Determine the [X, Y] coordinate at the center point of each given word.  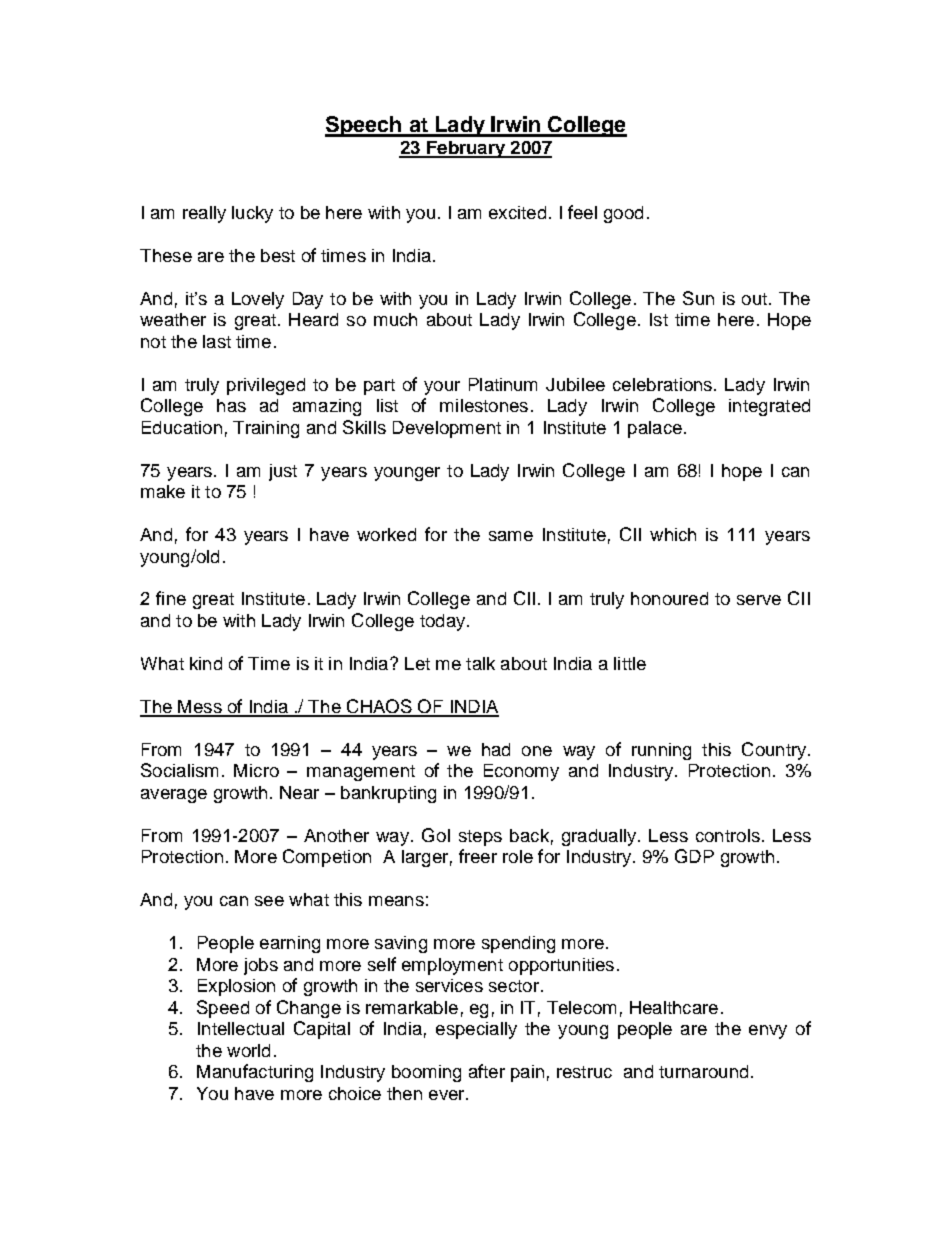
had [496, 749]
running [661, 751]
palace [655, 429]
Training [266, 429]
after [487, 1071]
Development [447, 429]
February [466, 149]
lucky [252, 214]
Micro [256, 770]
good [623, 214]
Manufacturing [255, 1073]
